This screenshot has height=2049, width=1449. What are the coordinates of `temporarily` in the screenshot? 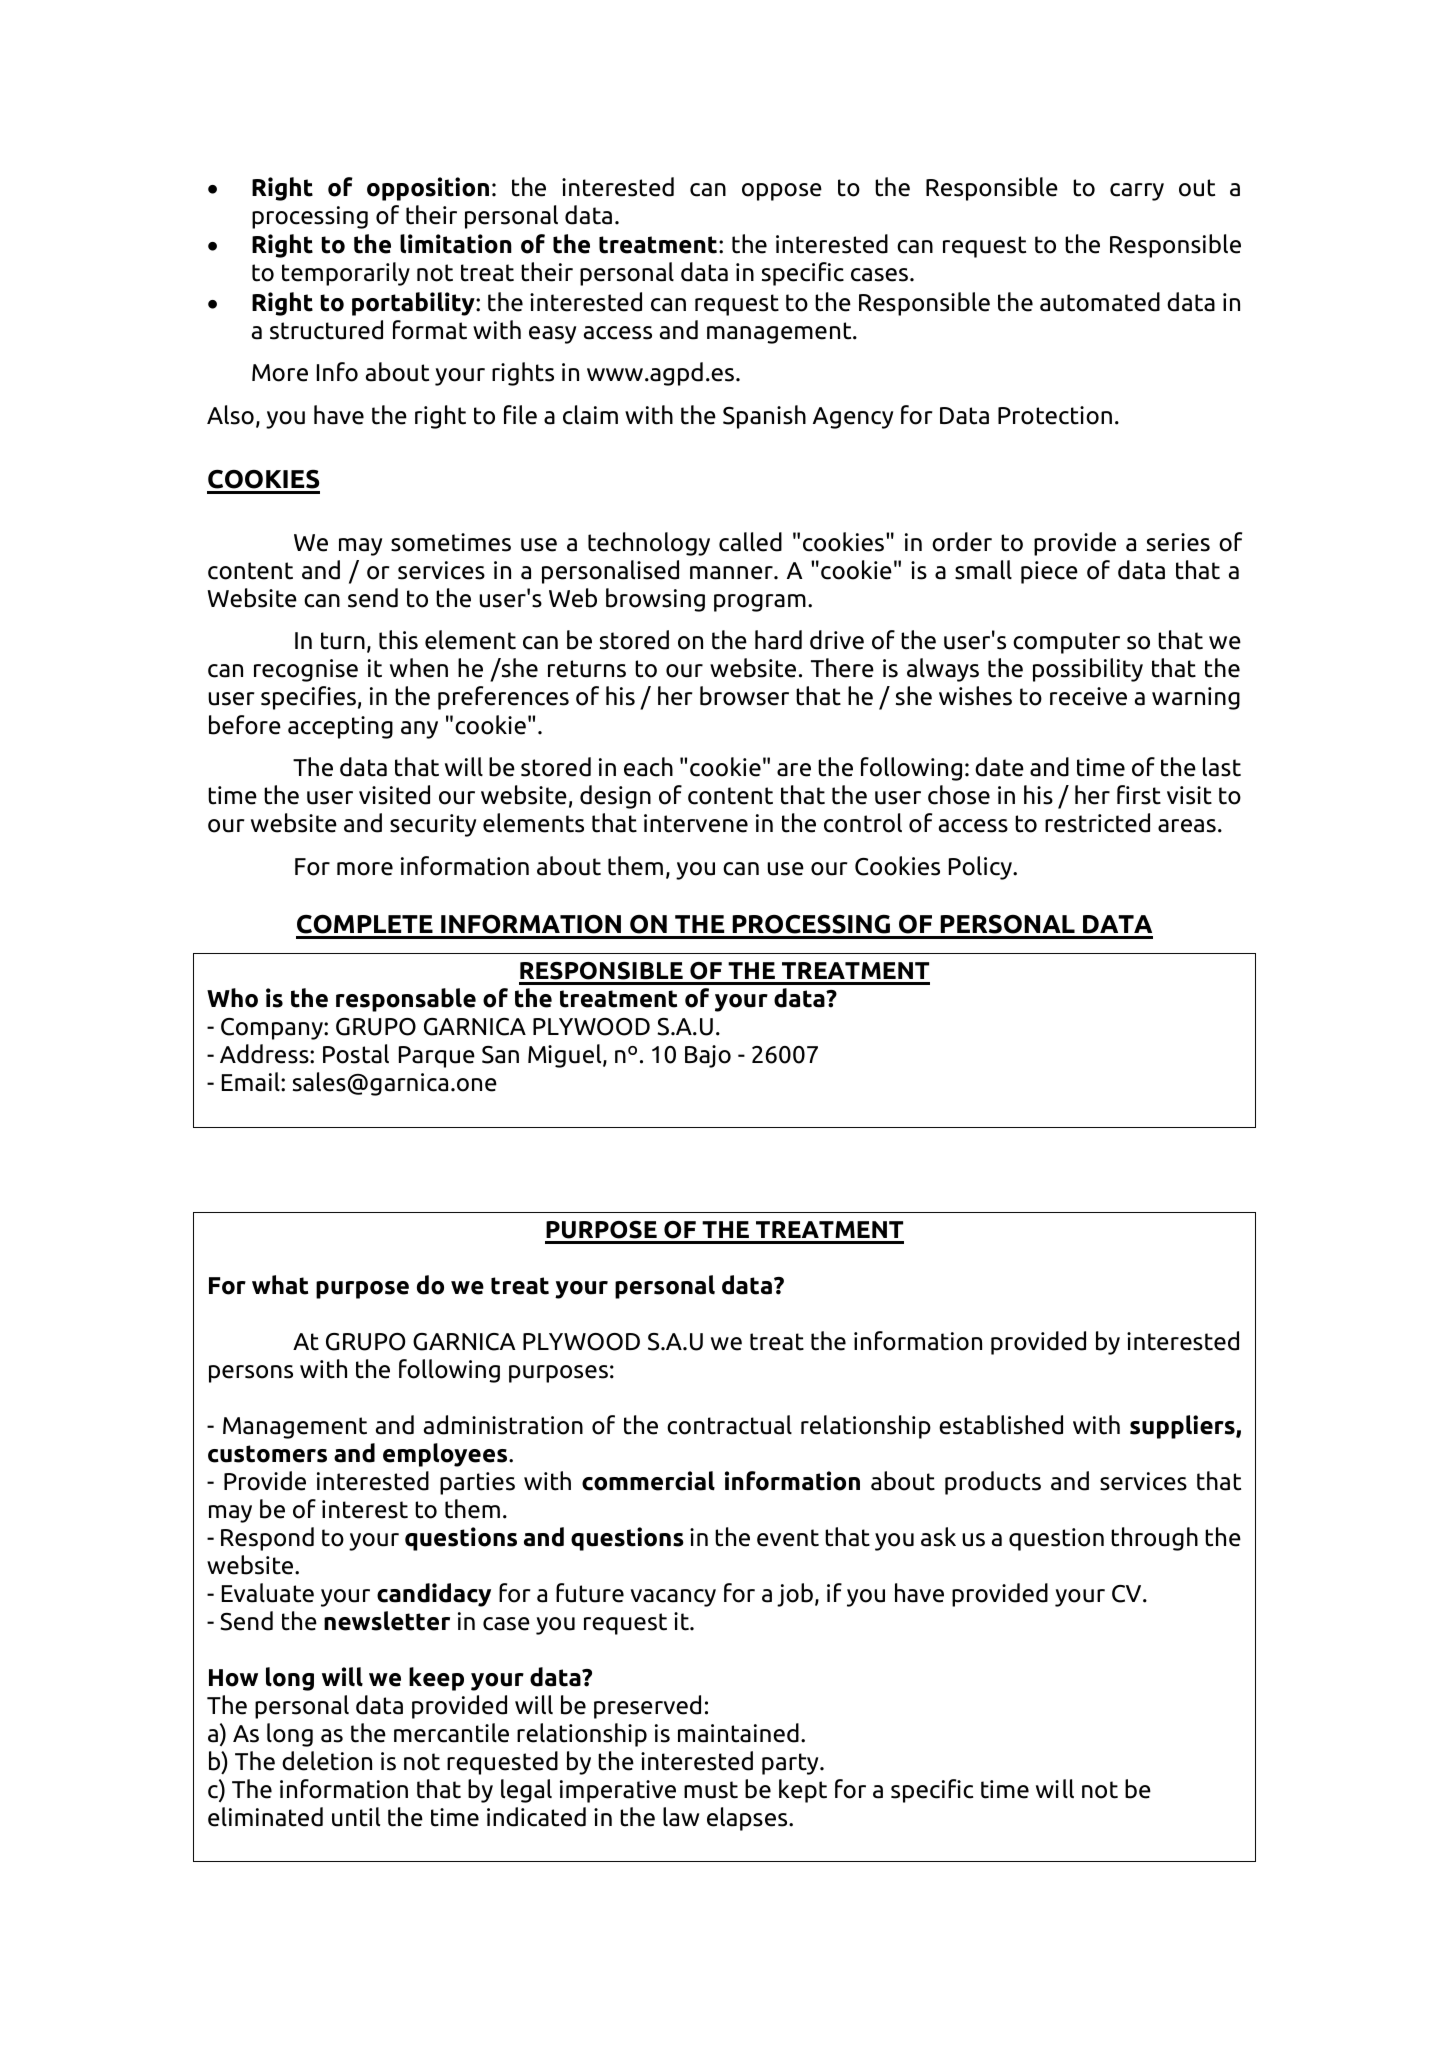 It's located at (346, 274).
